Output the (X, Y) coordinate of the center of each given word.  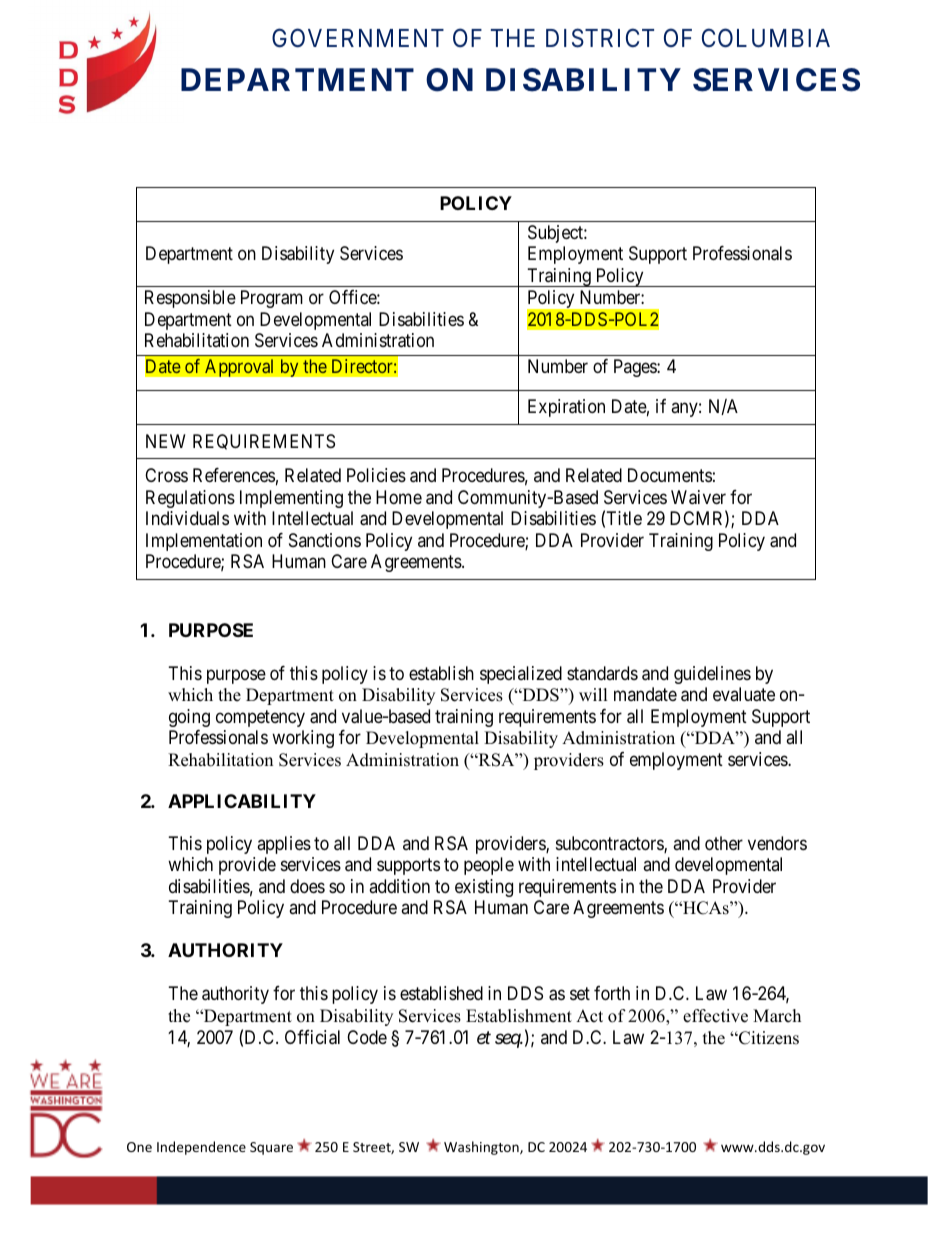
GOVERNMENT (358, 38)
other (724, 843)
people (489, 866)
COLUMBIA (766, 38)
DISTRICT (600, 38)
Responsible (190, 299)
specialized (521, 675)
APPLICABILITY (242, 801)
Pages (636, 368)
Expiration (566, 408)
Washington (482, 1148)
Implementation (204, 542)
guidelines (712, 675)
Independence (201, 1148)
